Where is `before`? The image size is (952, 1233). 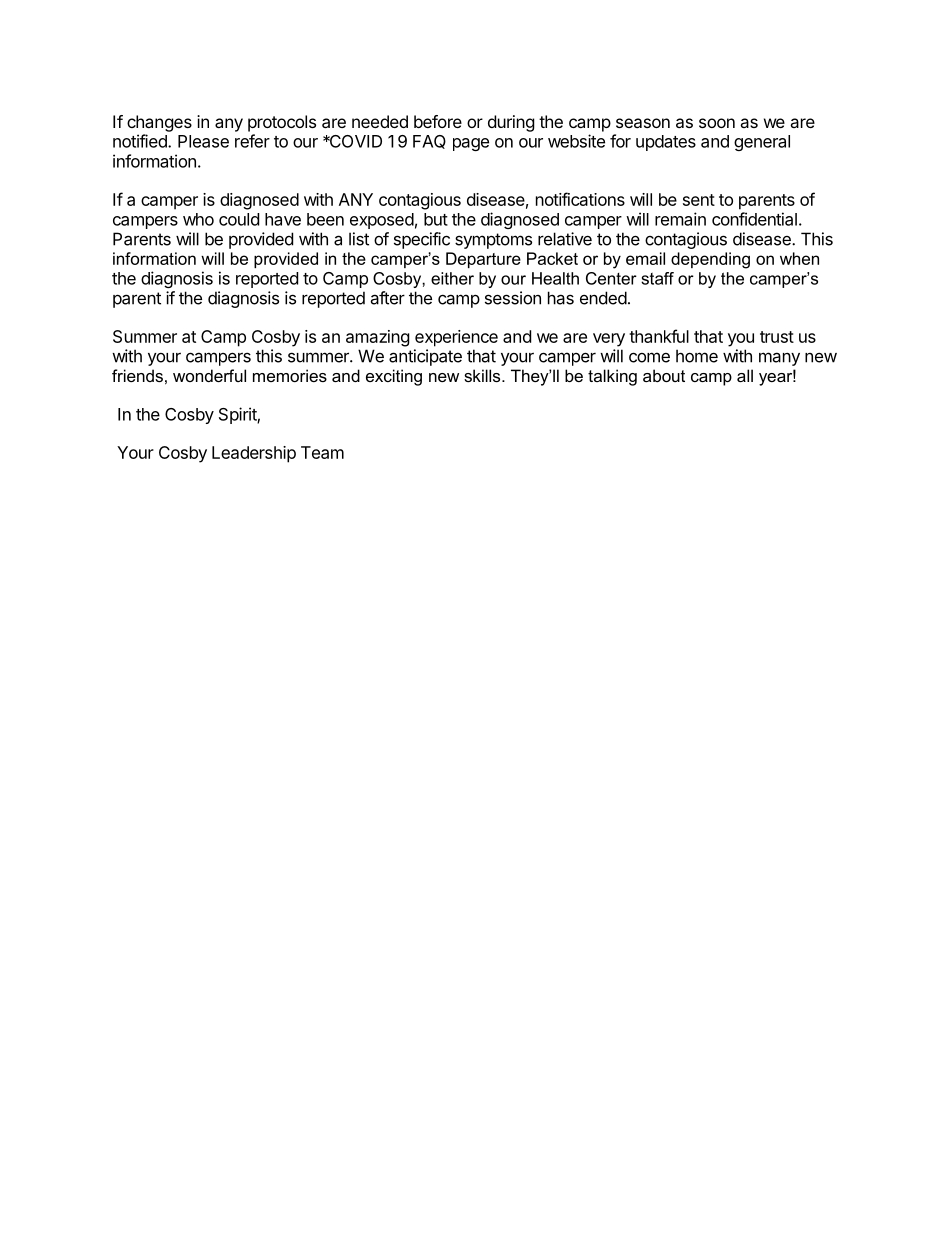 before is located at coordinates (438, 121).
